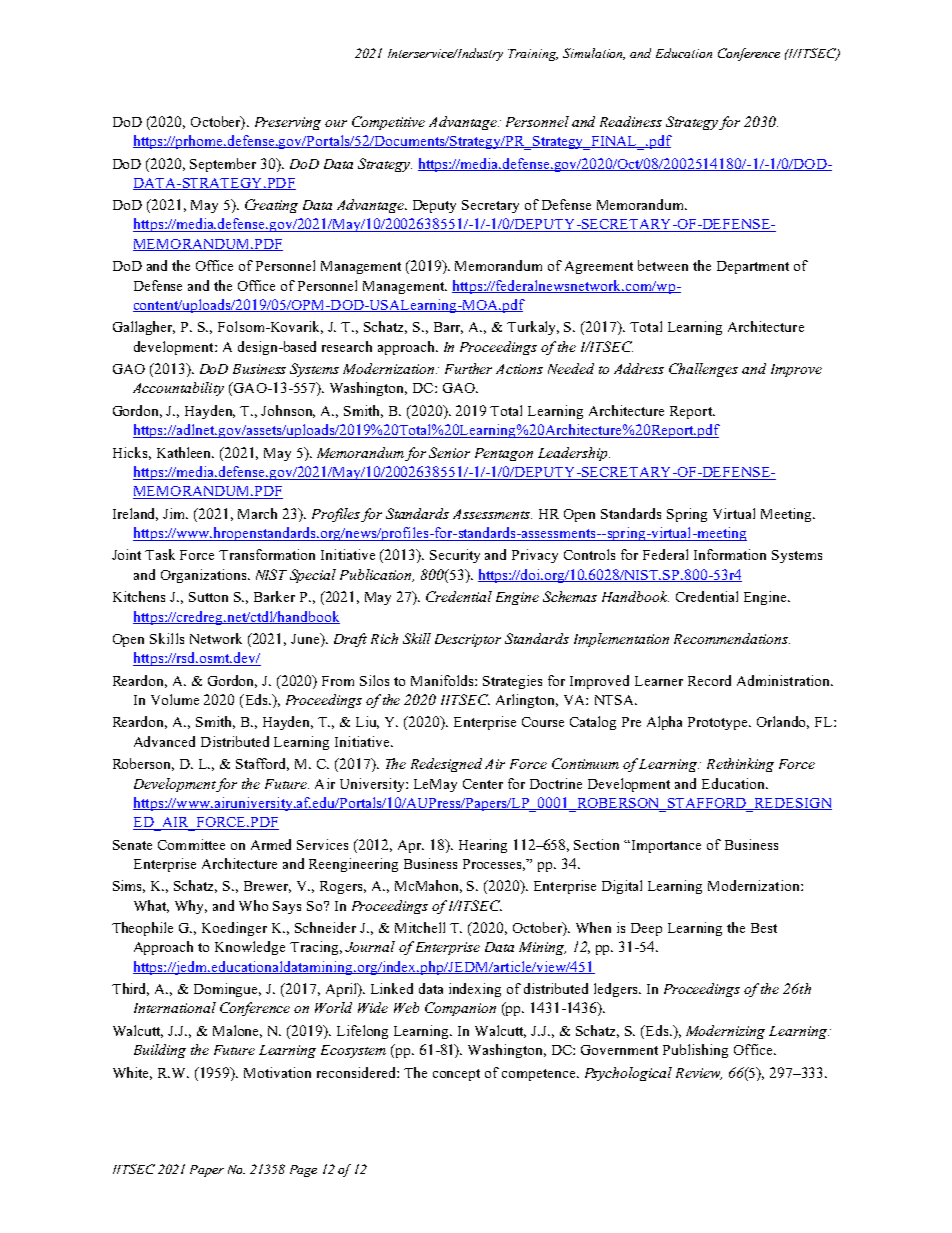 Image resolution: width=952 pixels, height=1233 pixels. What do you see at coordinates (631, 121) in the document?
I see `Readiness` at bounding box center [631, 121].
